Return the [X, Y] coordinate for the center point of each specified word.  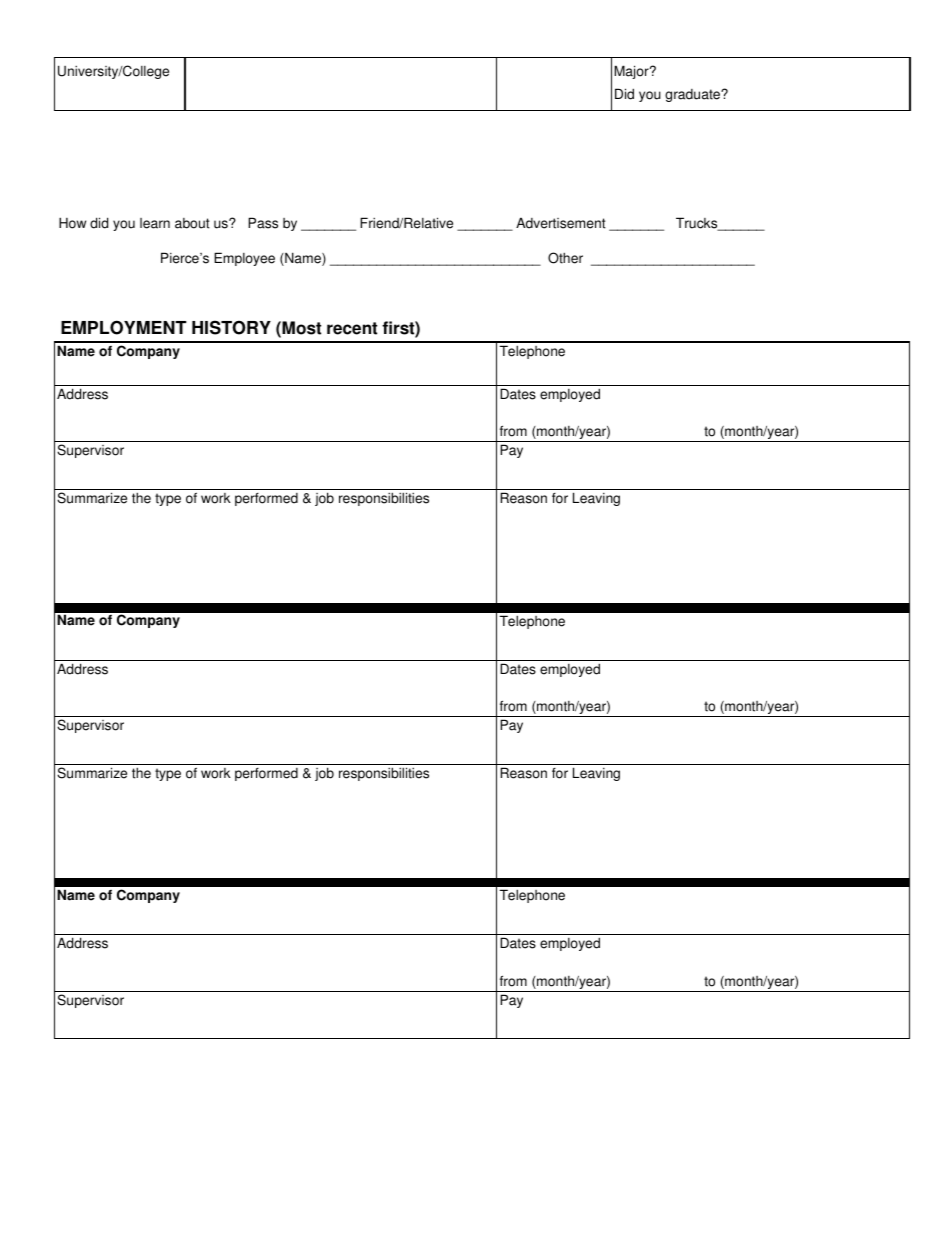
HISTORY [231, 327]
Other [565, 258]
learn [155, 223]
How [72, 223]
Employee [244, 259]
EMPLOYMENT [124, 327]
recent [352, 328]
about [192, 223]
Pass [263, 223]
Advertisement [561, 223]
